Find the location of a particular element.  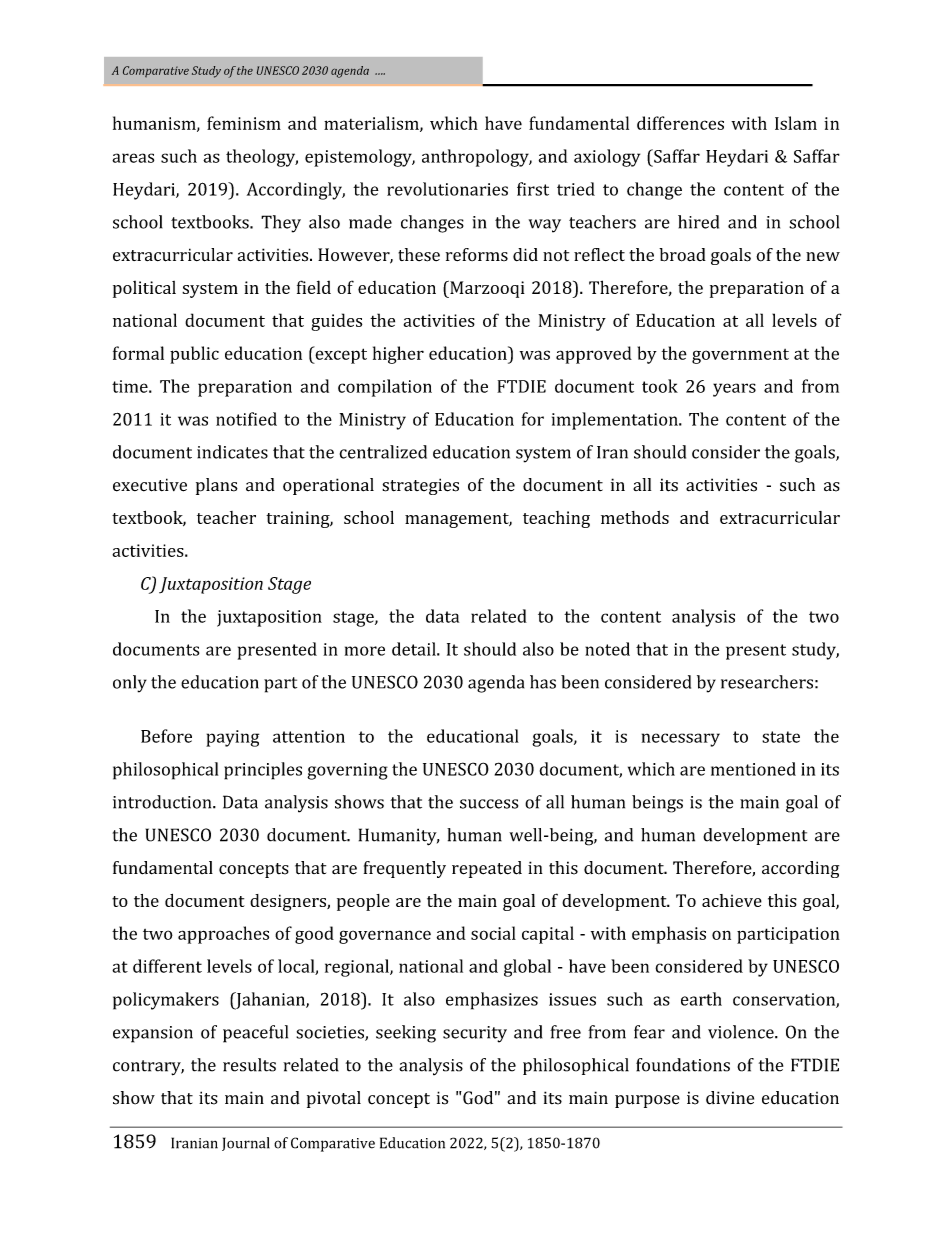

revolutionaries is located at coordinates (447, 189).
